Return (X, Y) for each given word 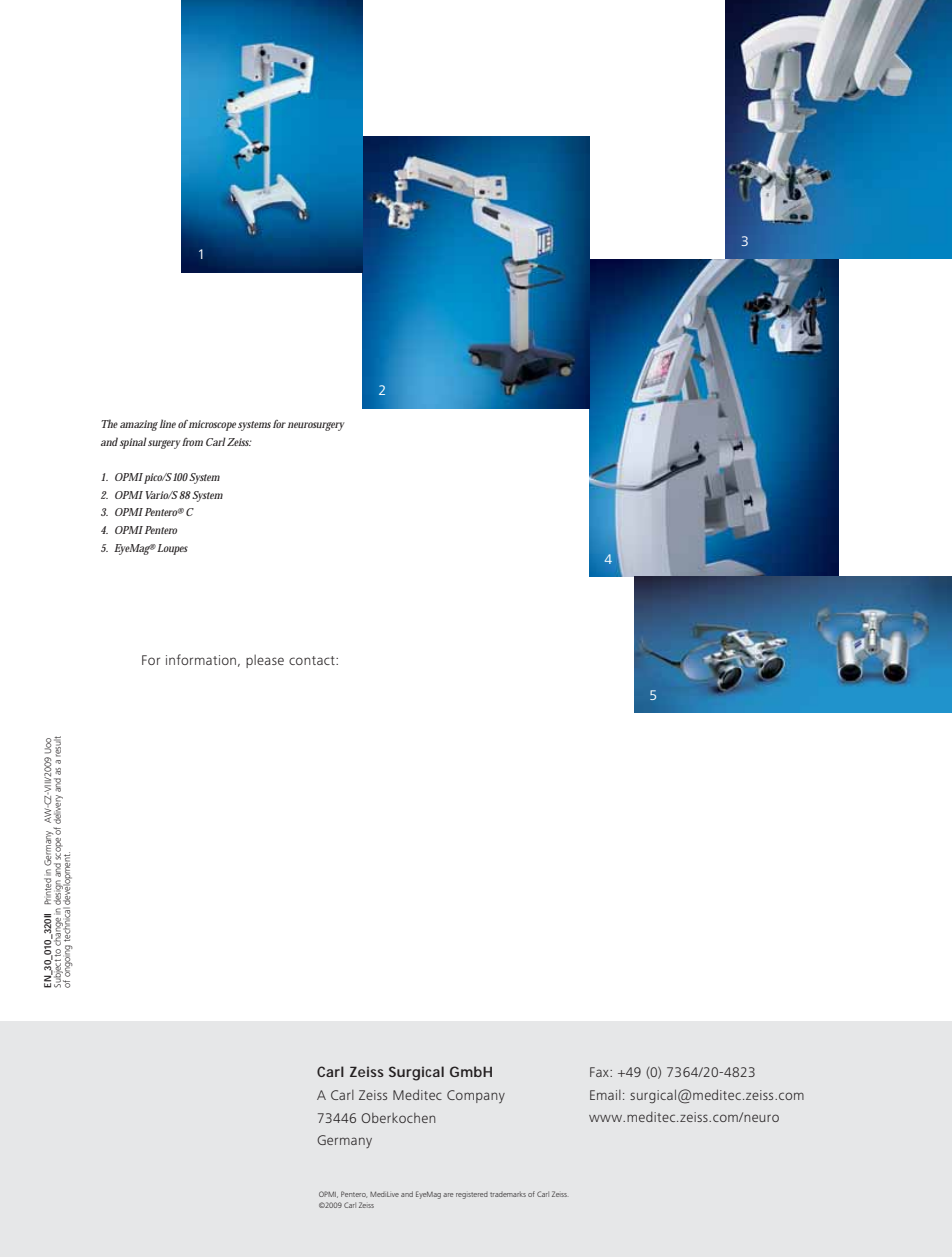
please (265, 661)
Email (605, 1095)
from (192, 442)
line (168, 423)
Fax (600, 1072)
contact (313, 660)
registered (472, 1195)
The (109, 423)
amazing (139, 425)
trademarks (508, 1194)
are (448, 1195)
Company (476, 1096)
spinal (133, 443)
